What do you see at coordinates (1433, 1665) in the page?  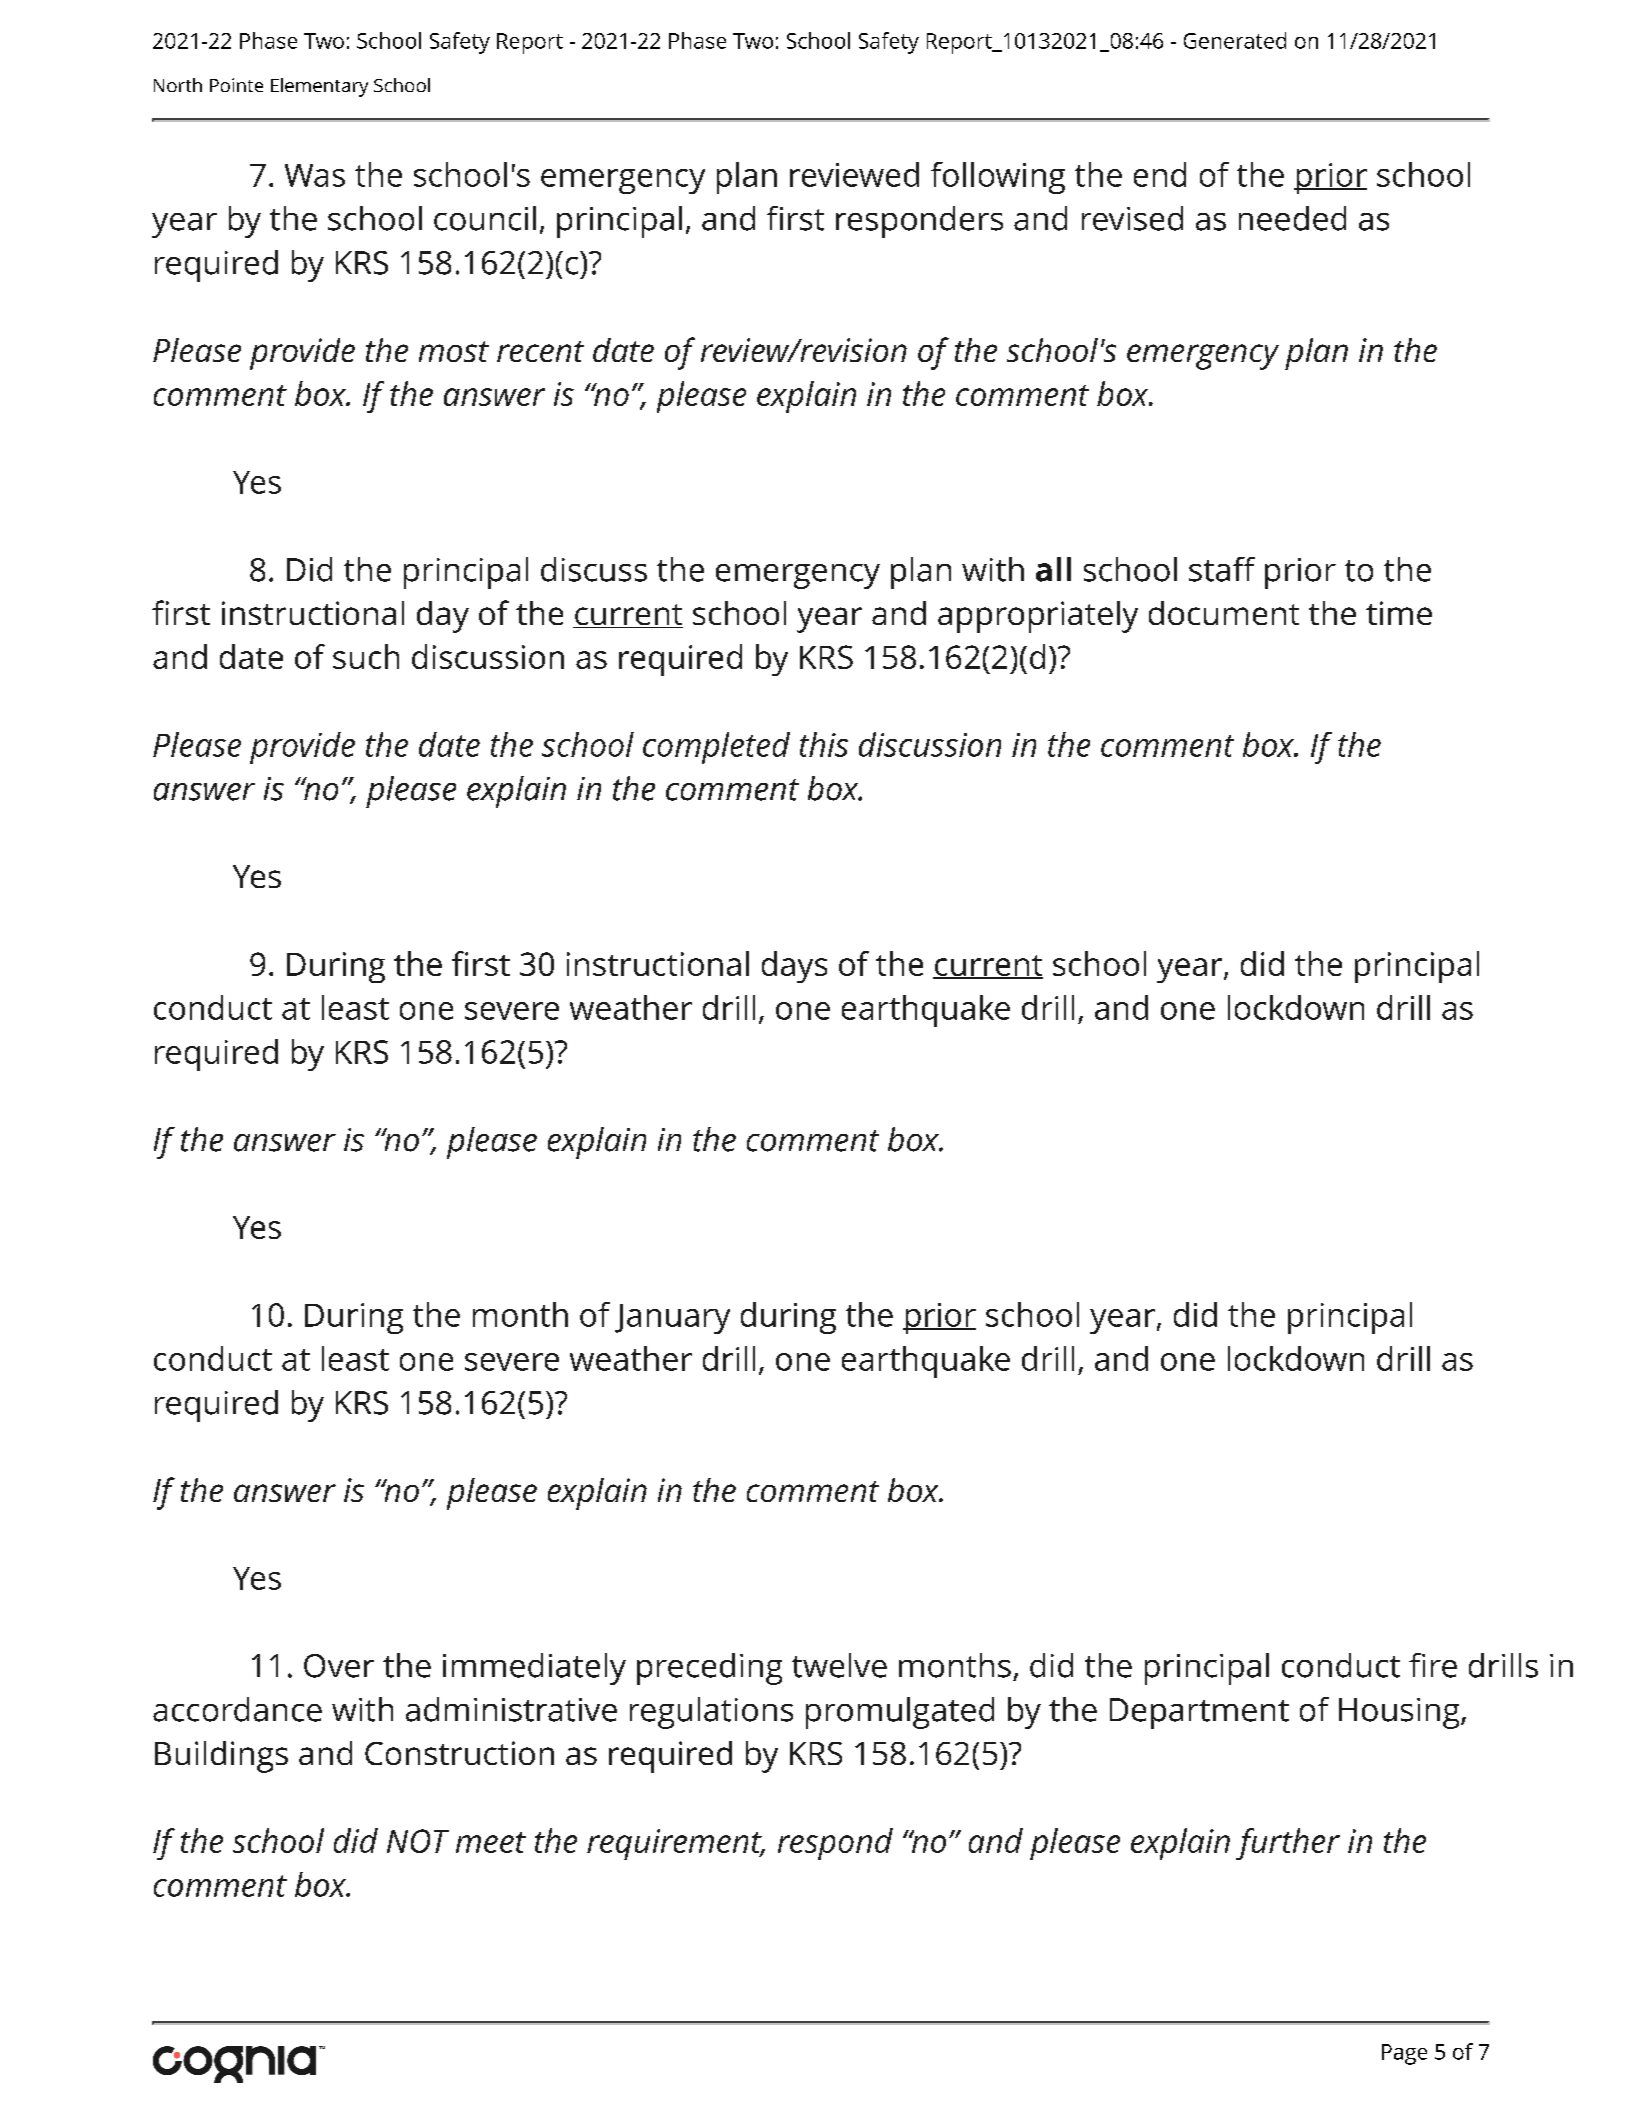 I see `fire` at bounding box center [1433, 1665].
